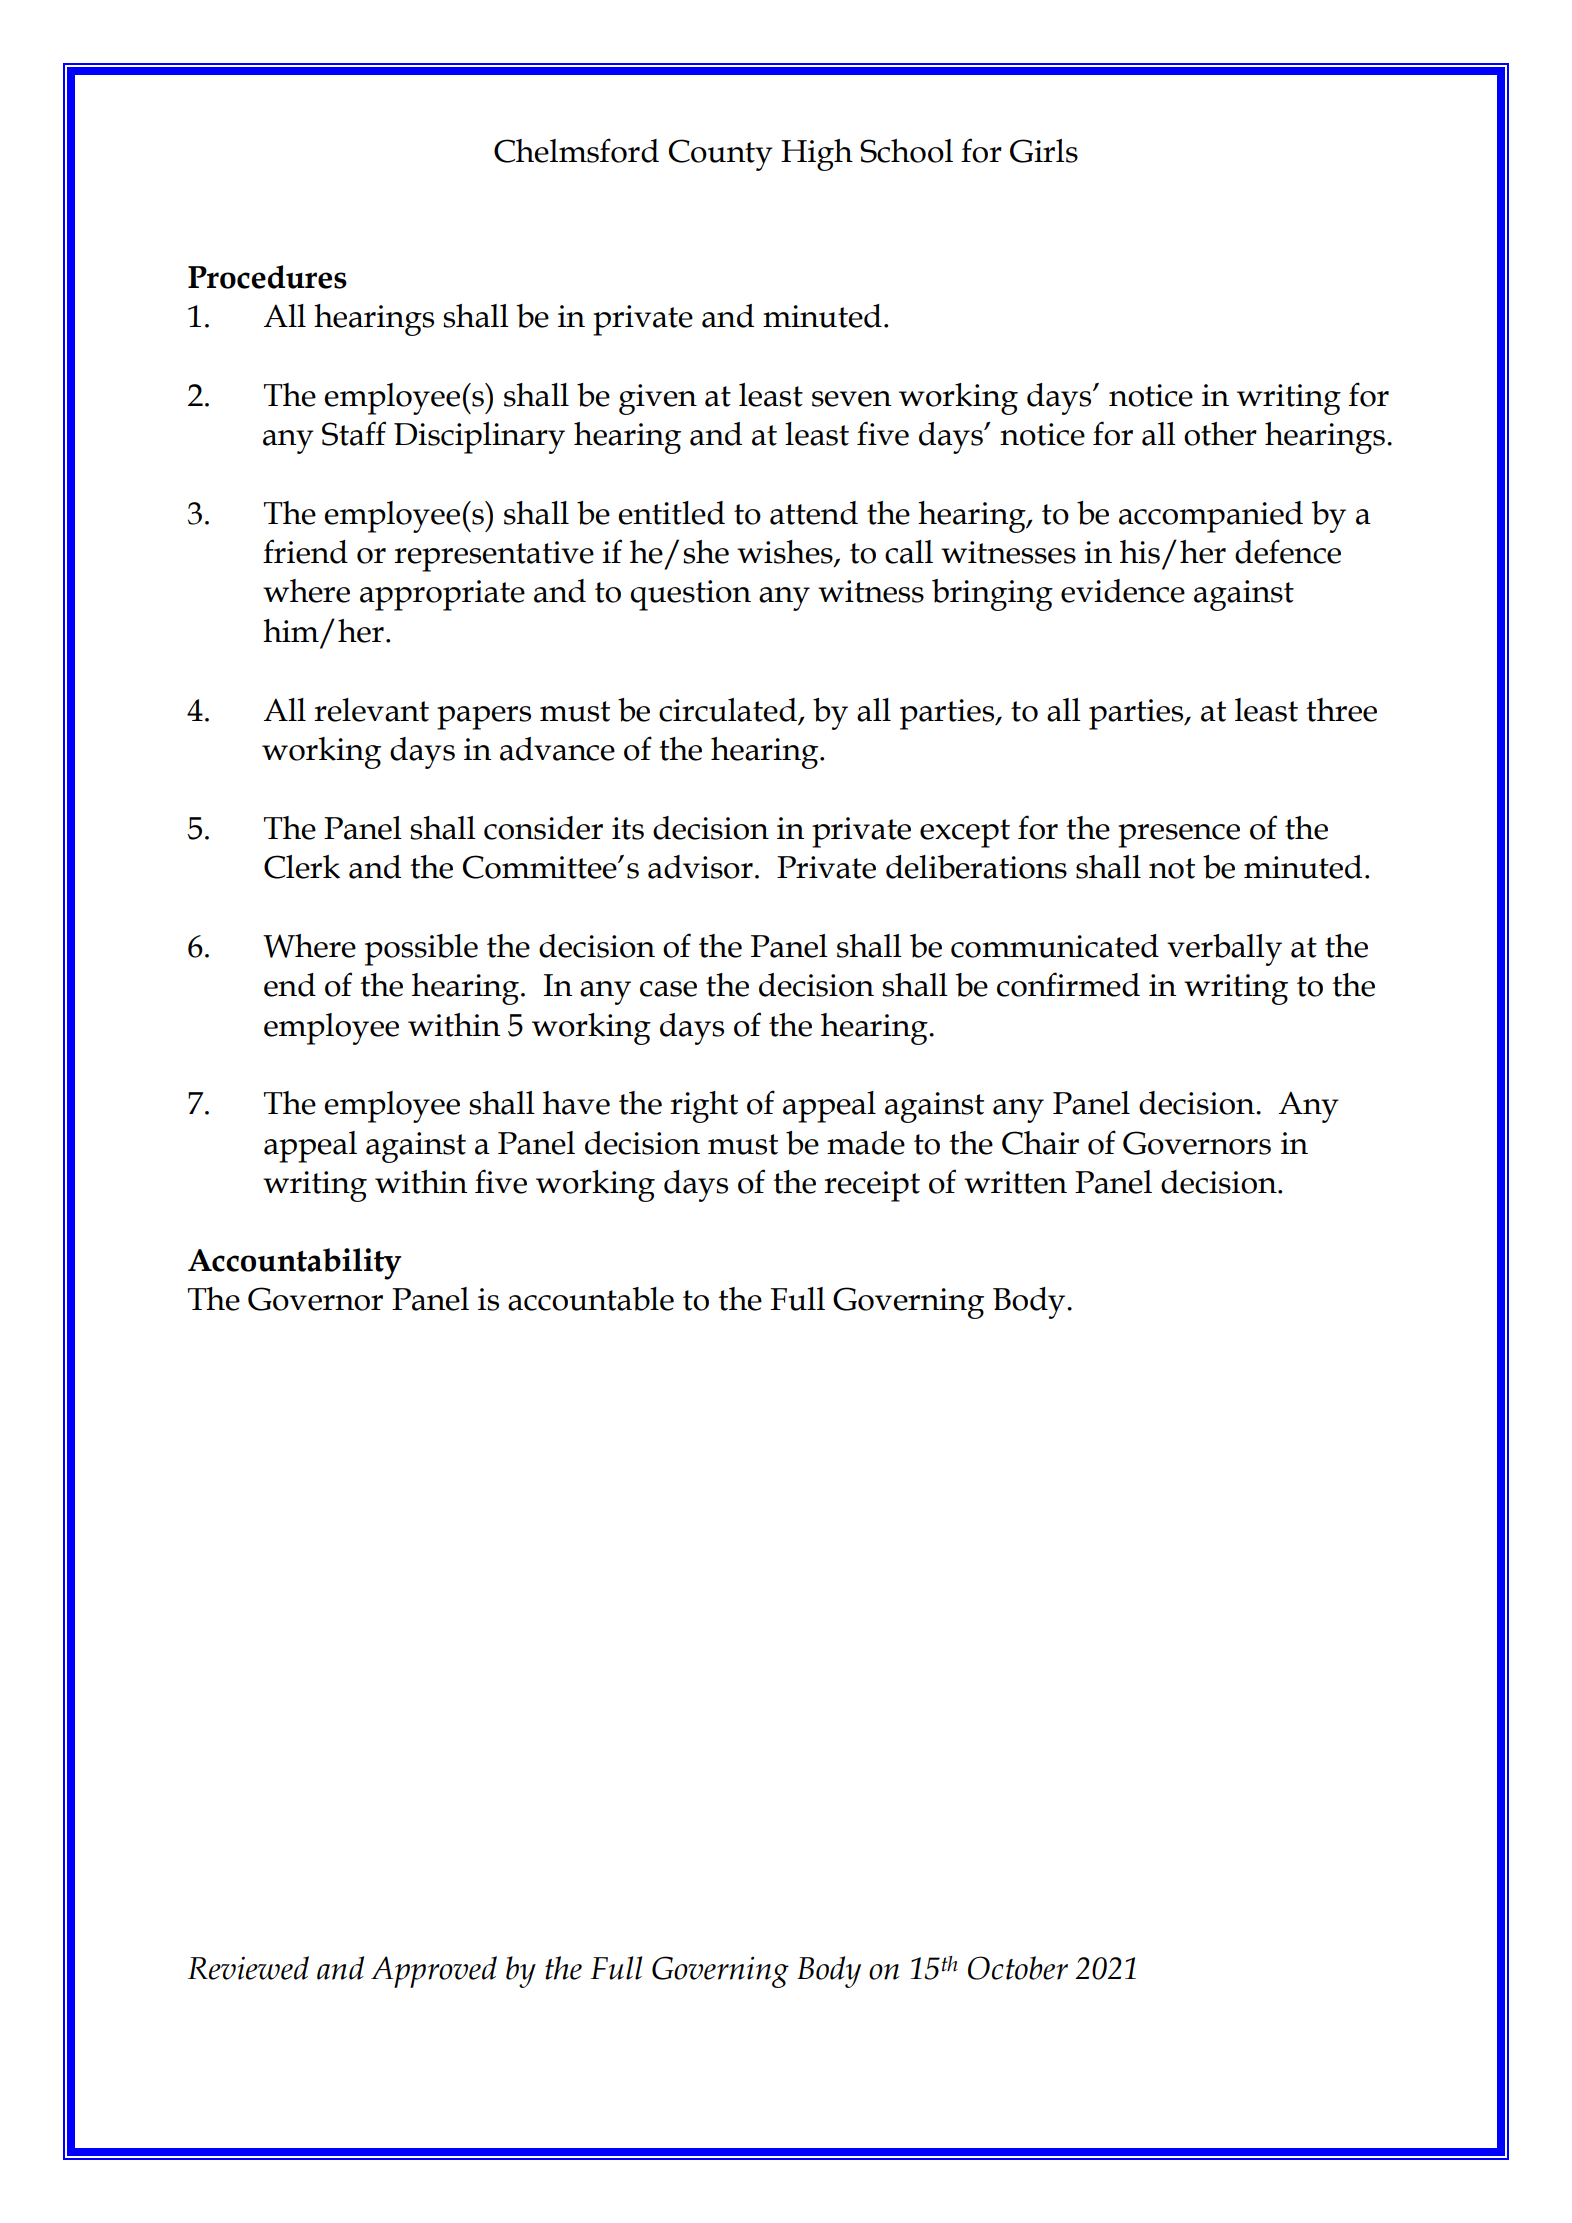 Image resolution: width=1572 pixels, height=2223 pixels. What do you see at coordinates (267, 277) in the screenshot?
I see `Procedures` at bounding box center [267, 277].
